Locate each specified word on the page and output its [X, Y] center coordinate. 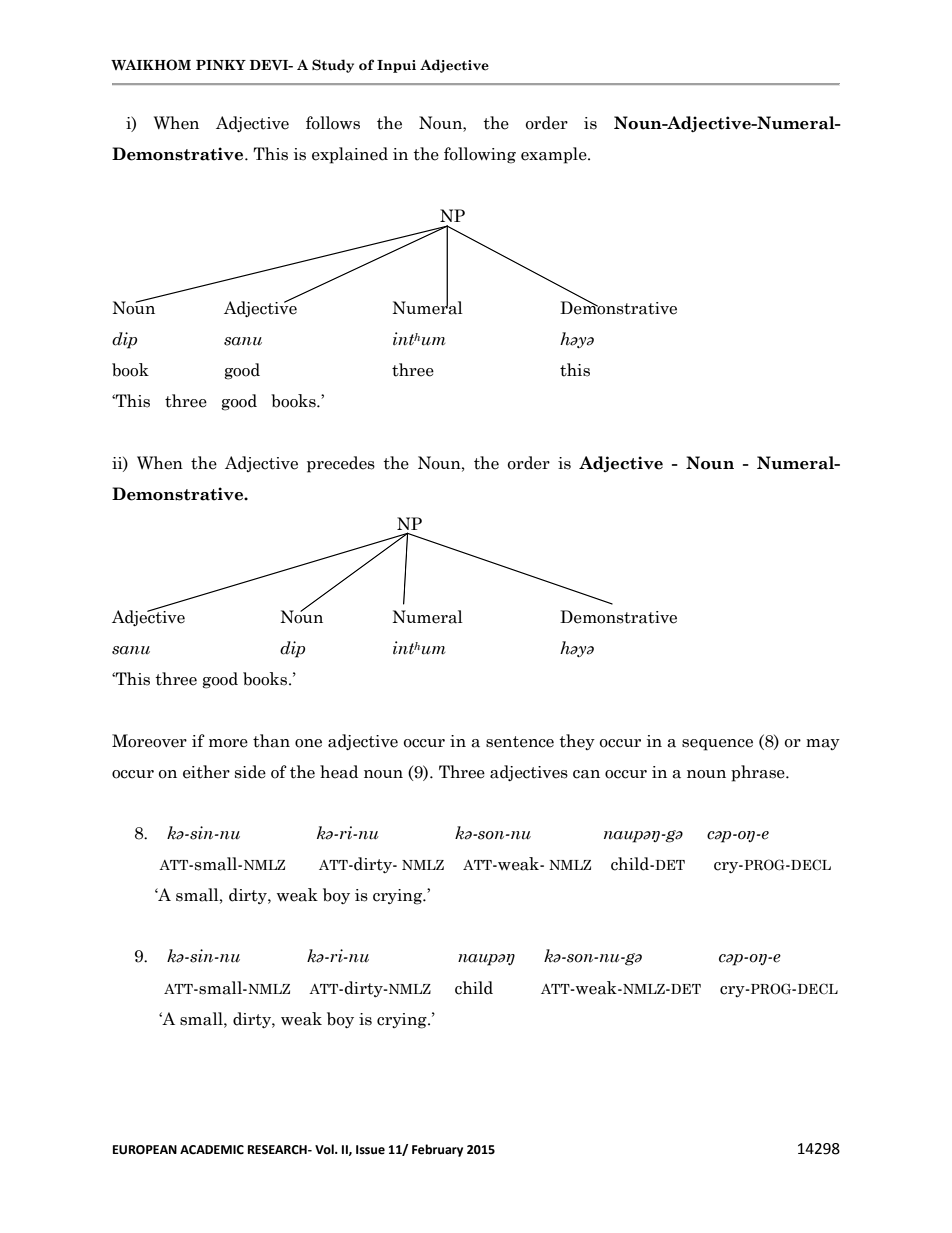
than [271, 741]
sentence [520, 742]
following [480, 155]
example [555, 155]
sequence [717, 745]
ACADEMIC [212, 1150]
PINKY [221, 65]
